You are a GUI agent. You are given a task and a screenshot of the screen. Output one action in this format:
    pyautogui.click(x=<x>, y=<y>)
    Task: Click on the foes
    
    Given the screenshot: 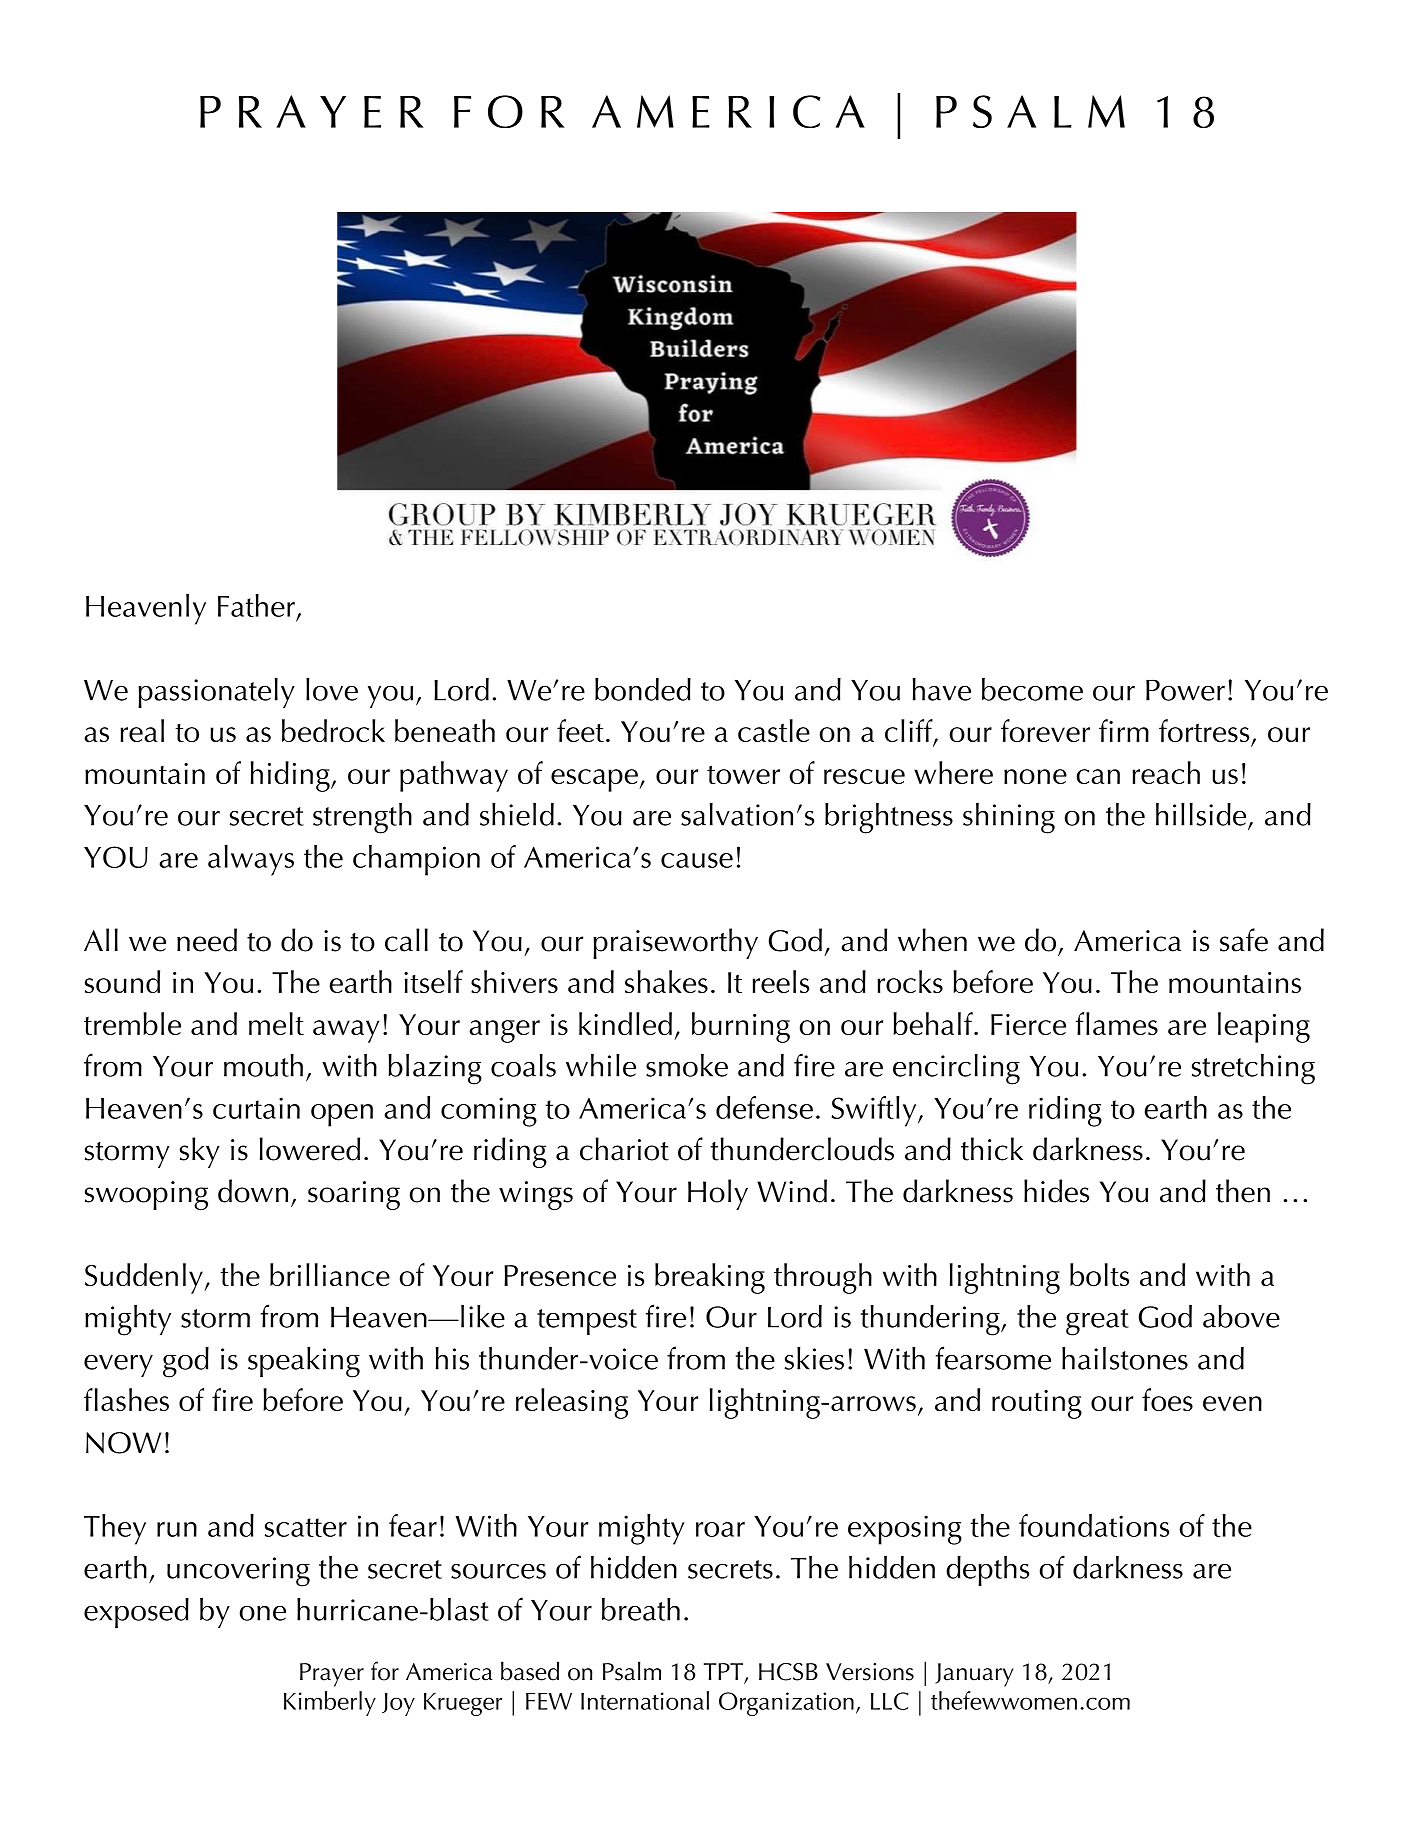 What is the action you would take?
    pyautogui.click(x=1167, y=1399)
